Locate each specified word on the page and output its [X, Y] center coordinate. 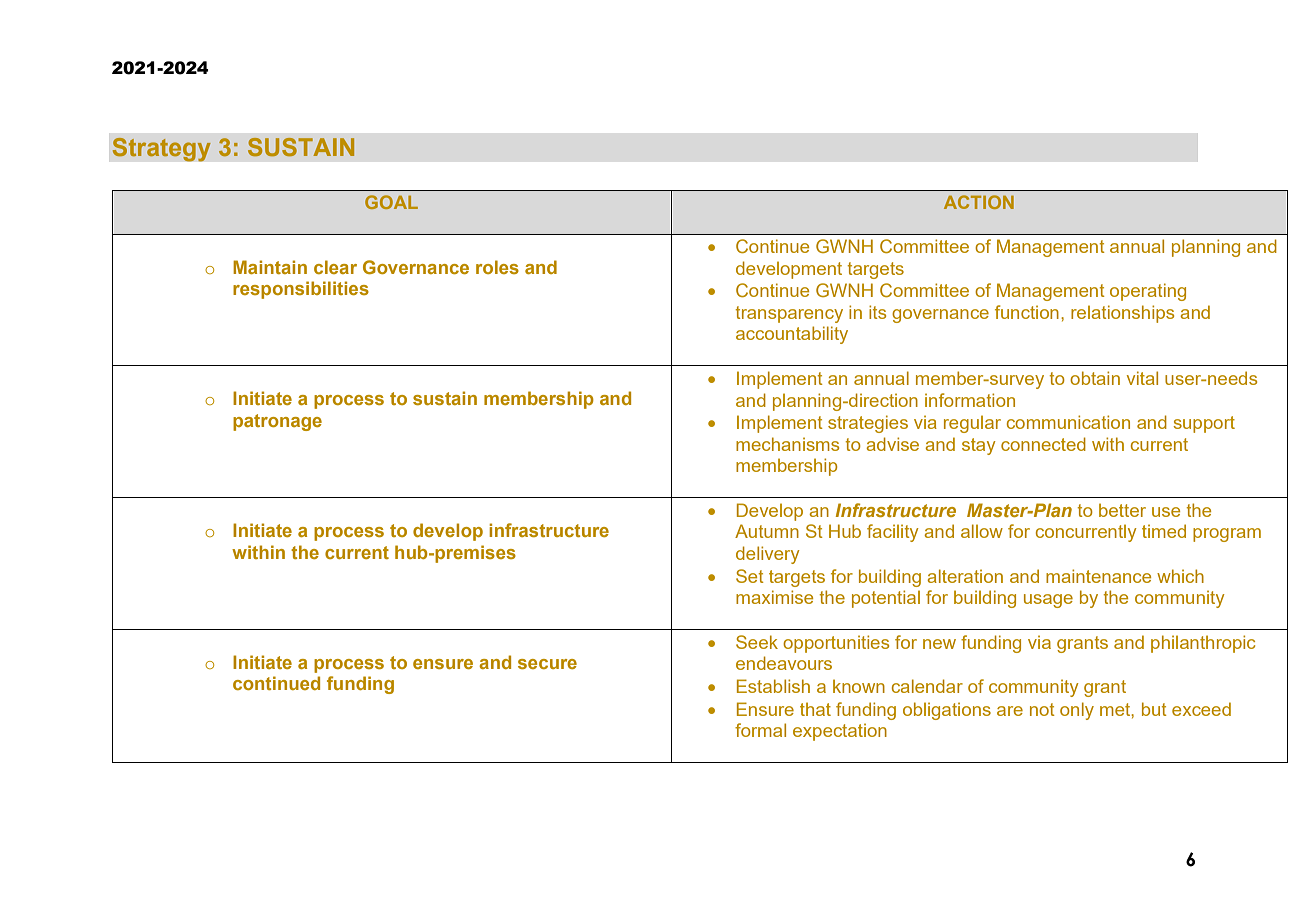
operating [1148, 292]
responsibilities [301, 290]
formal [760, 730]
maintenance [1098, 576]
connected [1043, 444]
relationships [1122, 314]
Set [750, 576]
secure [547, 664]
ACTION [979, 202]
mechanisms [787, 444]
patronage [277, 422]
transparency [789, 314]
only [1077, 711]
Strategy [161, 150]
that [815, 709]
